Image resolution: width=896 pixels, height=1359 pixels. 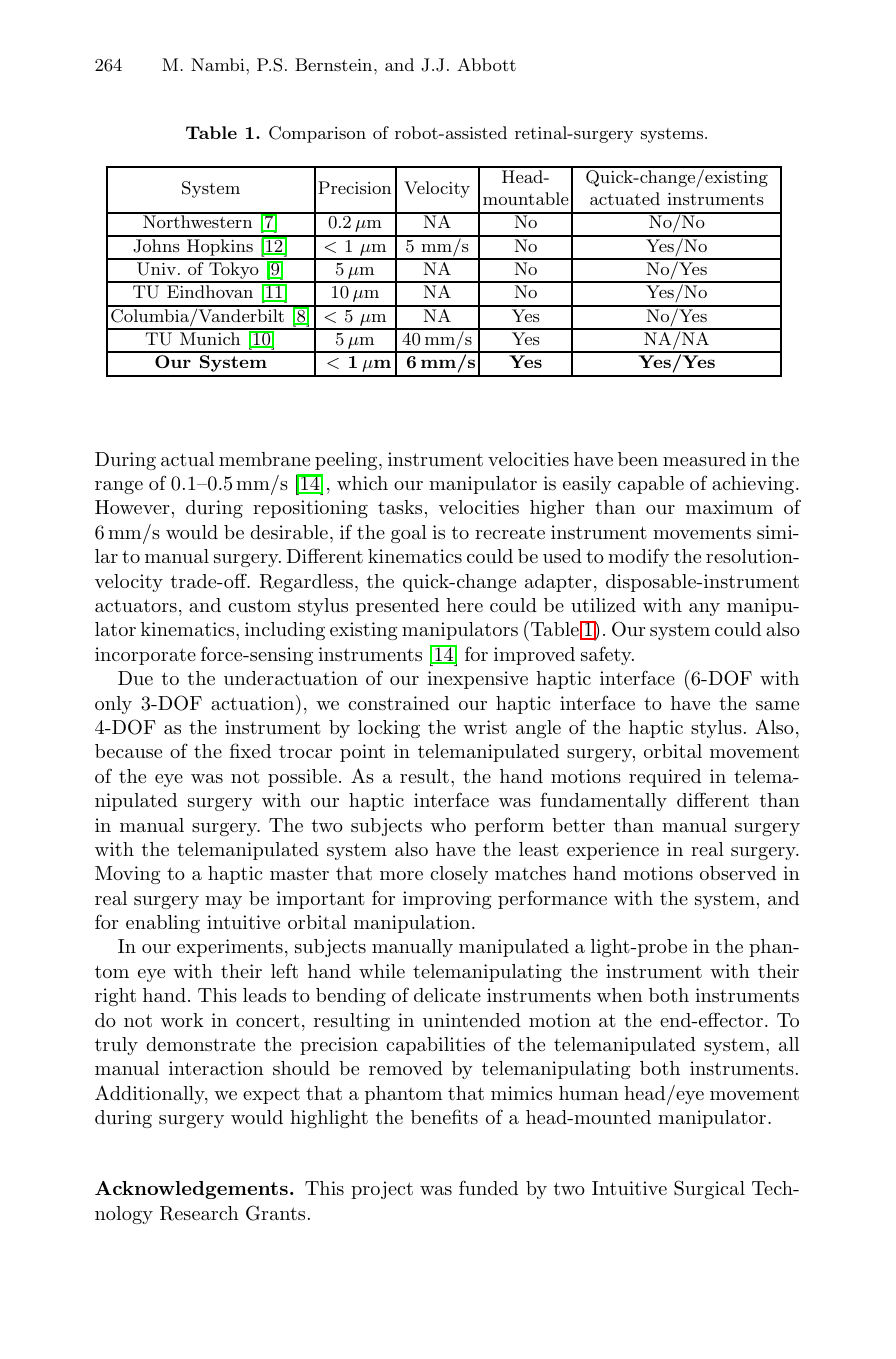 What do you see at coordinates (486, 64) in the page?
I see `Abbott` at bounding box center [486, 64].
